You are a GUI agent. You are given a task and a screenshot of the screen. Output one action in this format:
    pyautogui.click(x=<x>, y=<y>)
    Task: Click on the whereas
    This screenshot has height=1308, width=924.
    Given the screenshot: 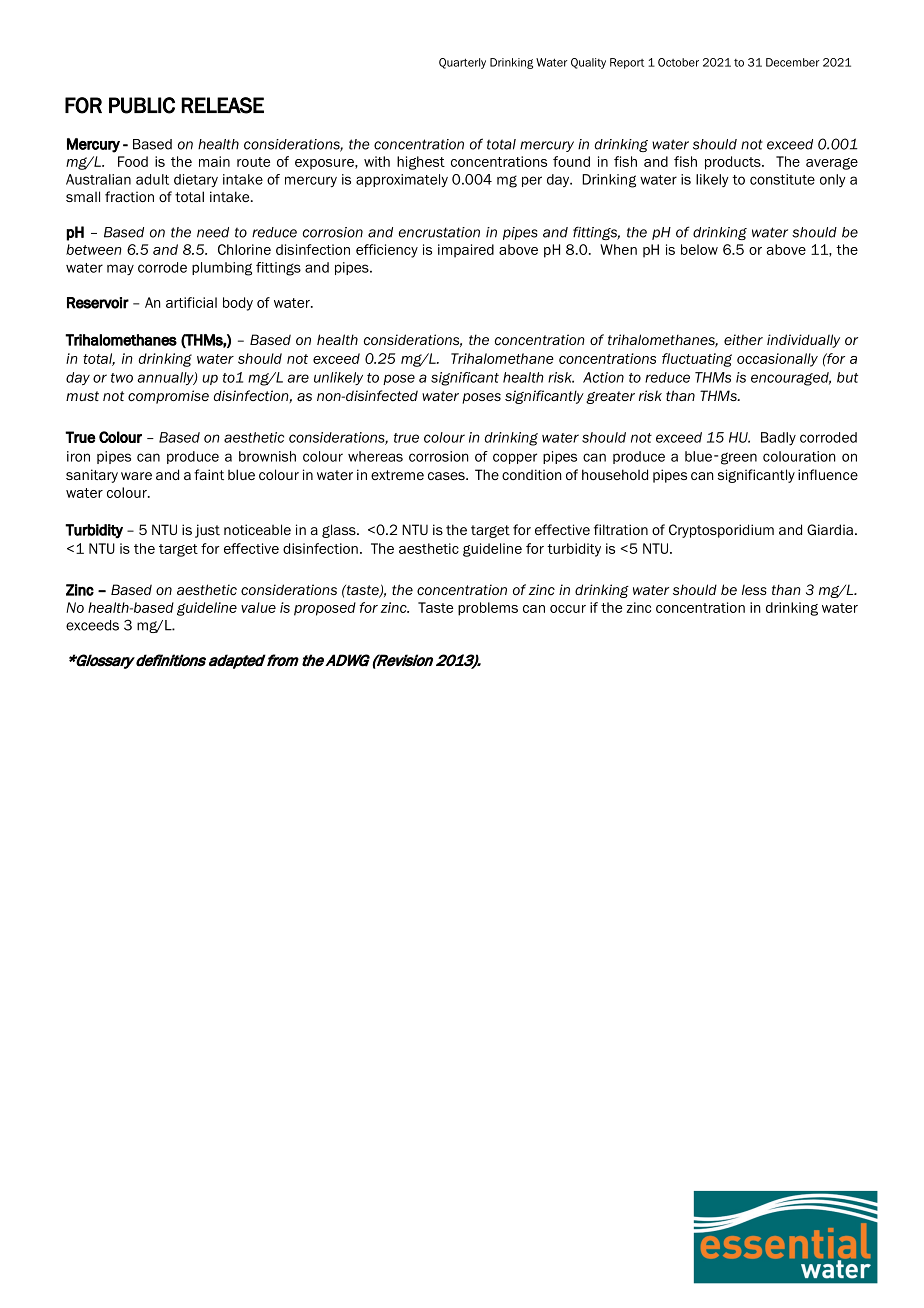 What is the action you would take?
    pyautogui.click(x=375, y=456)
